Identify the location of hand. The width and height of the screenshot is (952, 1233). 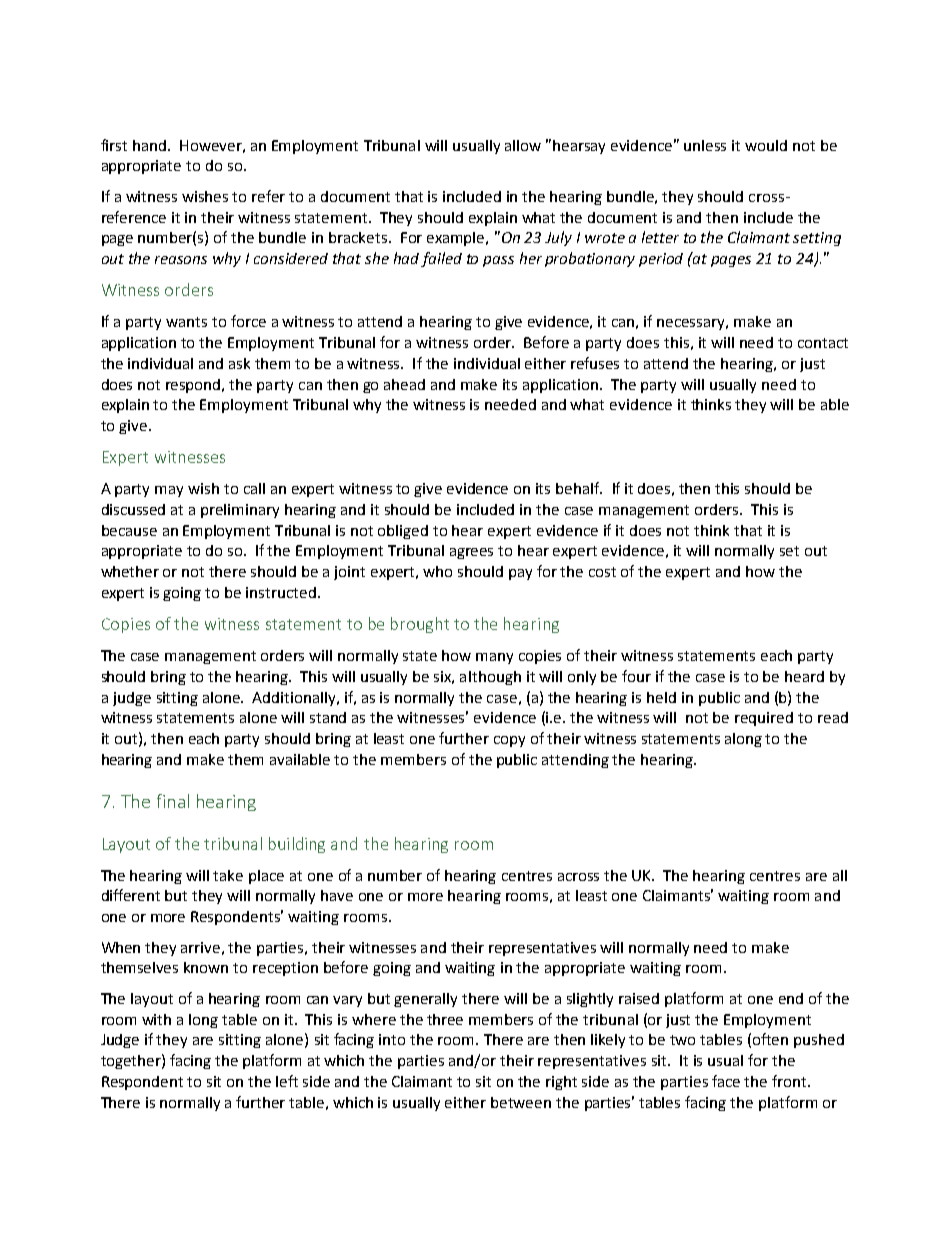
(149, 145).
